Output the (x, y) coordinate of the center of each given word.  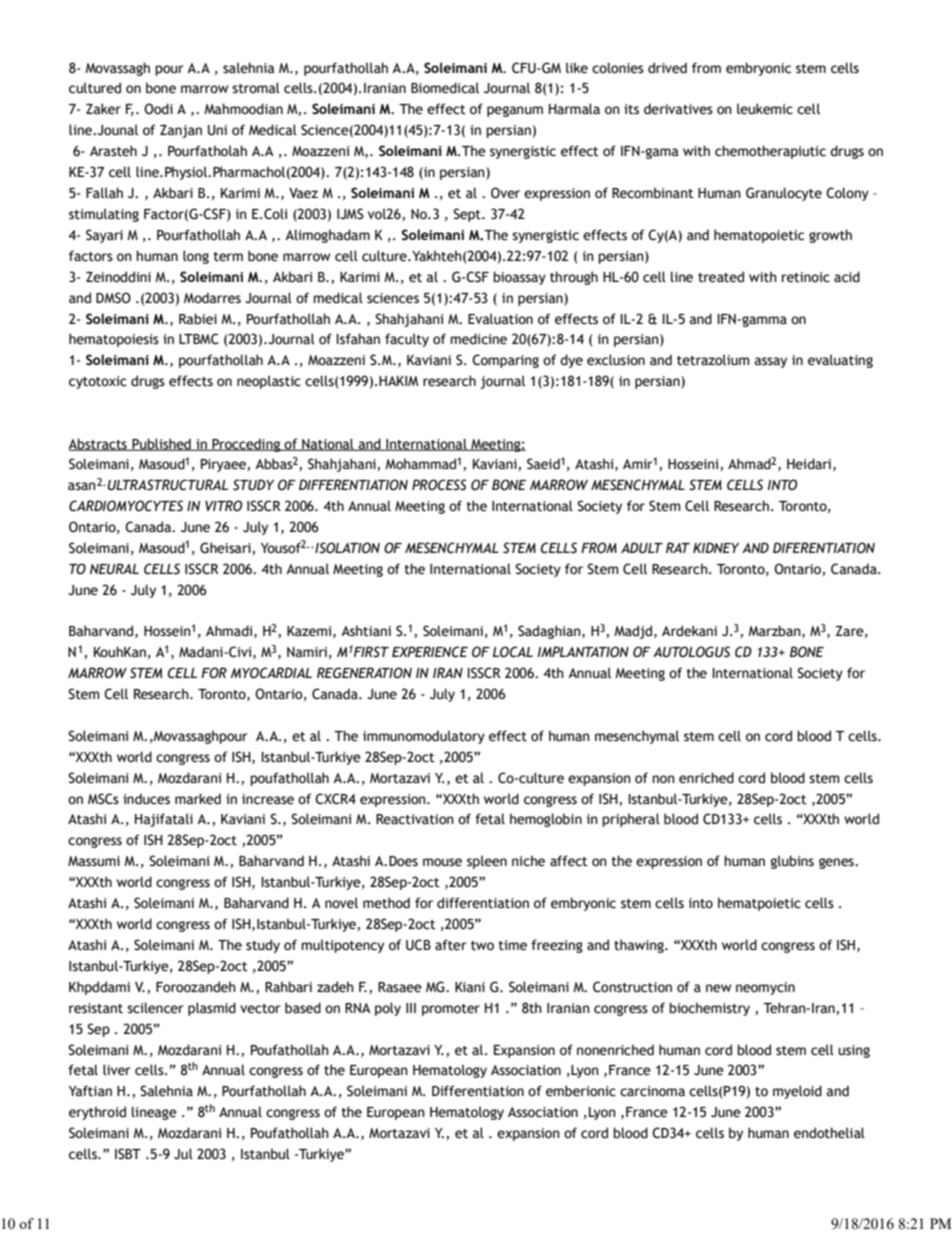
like (577, 68)
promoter (451, 1010)
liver (117, 1070)
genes (837, 863)
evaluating (840, 361)
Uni (217, 130)
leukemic (765, 109)
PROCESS (439, 485)
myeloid (797, 1092)
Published (161, 444)
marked (198, 799)
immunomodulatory (424, 737)
